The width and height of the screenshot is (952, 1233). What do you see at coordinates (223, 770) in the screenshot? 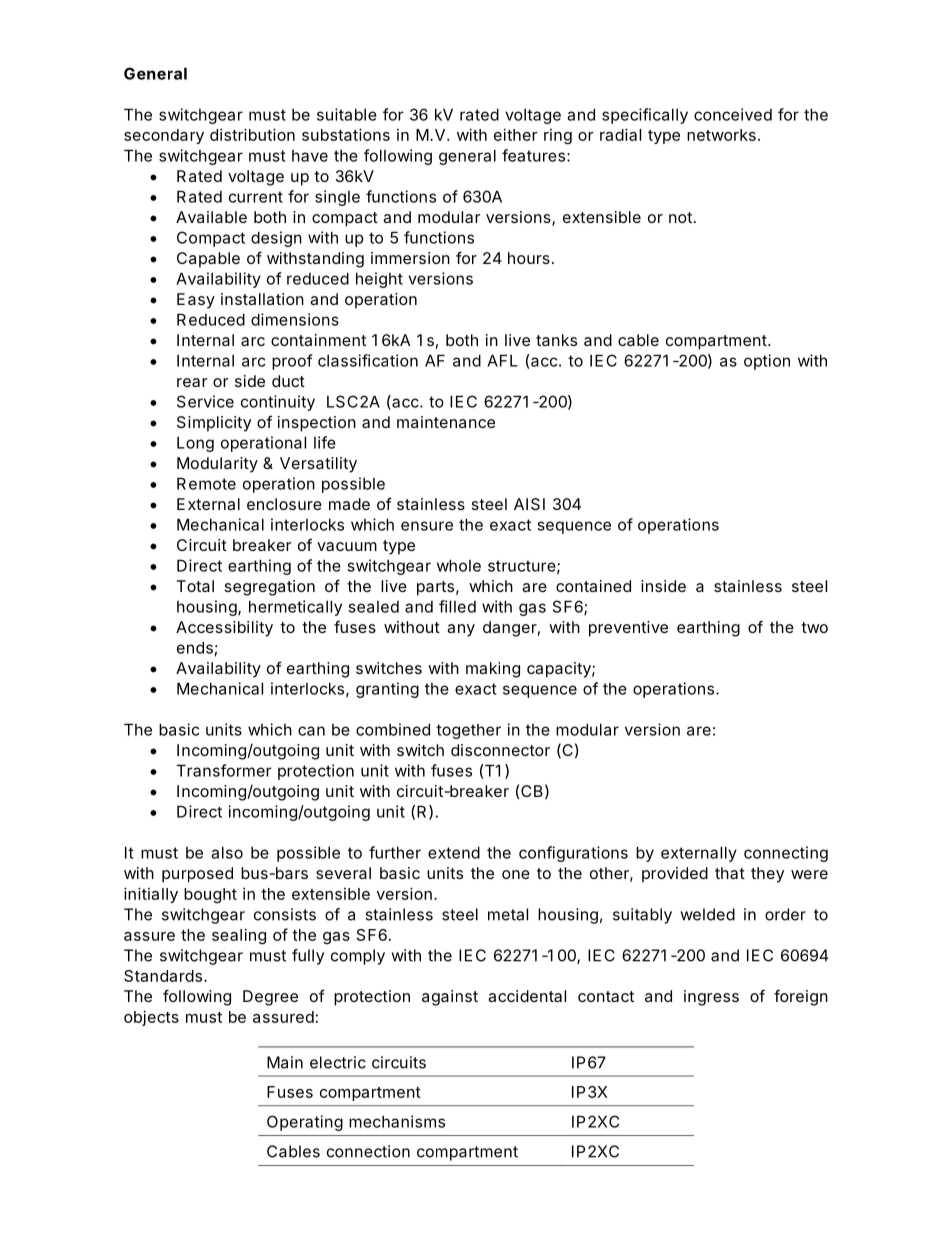
I see `Transformer` at bounding box center [223, 770].
